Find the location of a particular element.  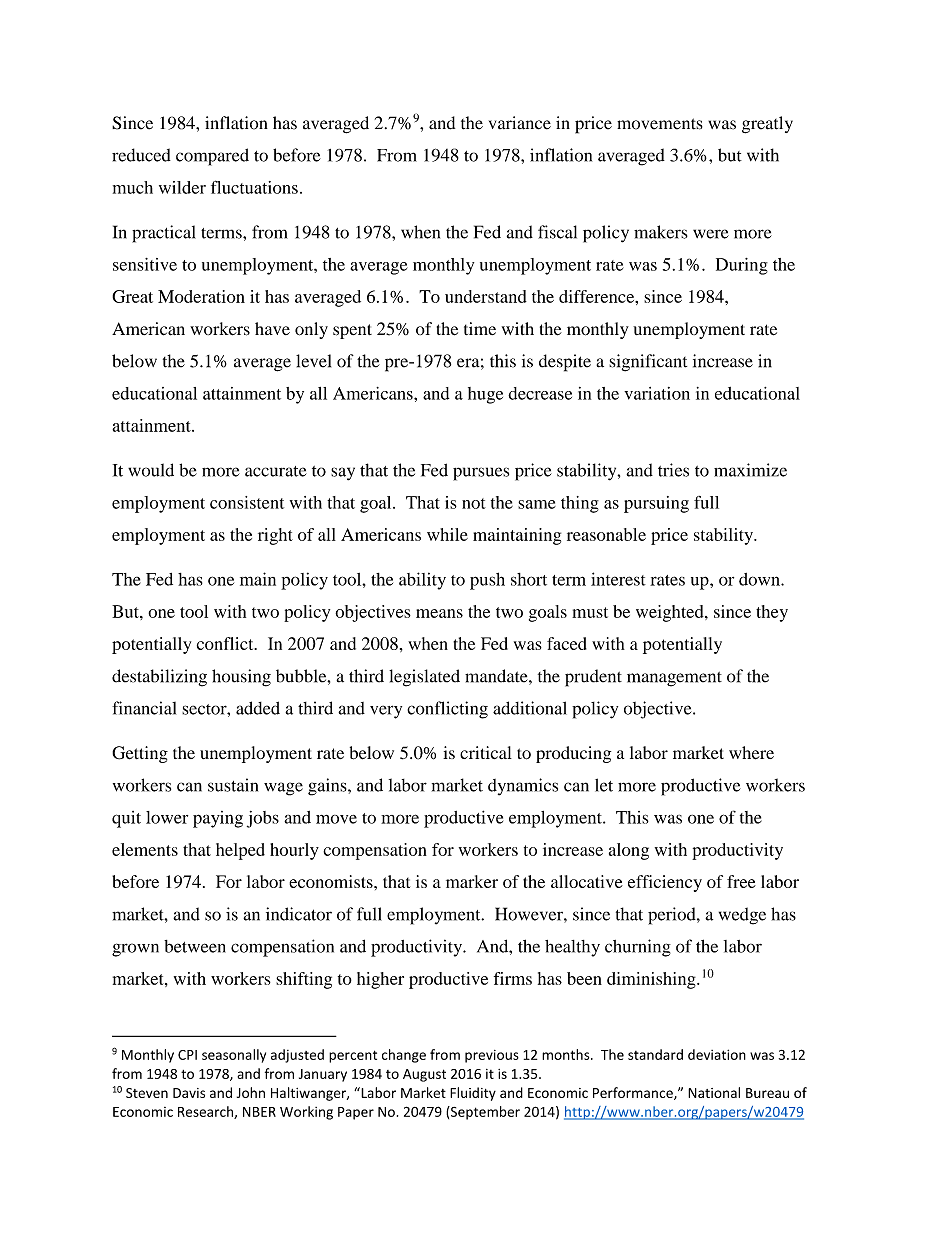

sustain is located at coordinates (233, 785).
